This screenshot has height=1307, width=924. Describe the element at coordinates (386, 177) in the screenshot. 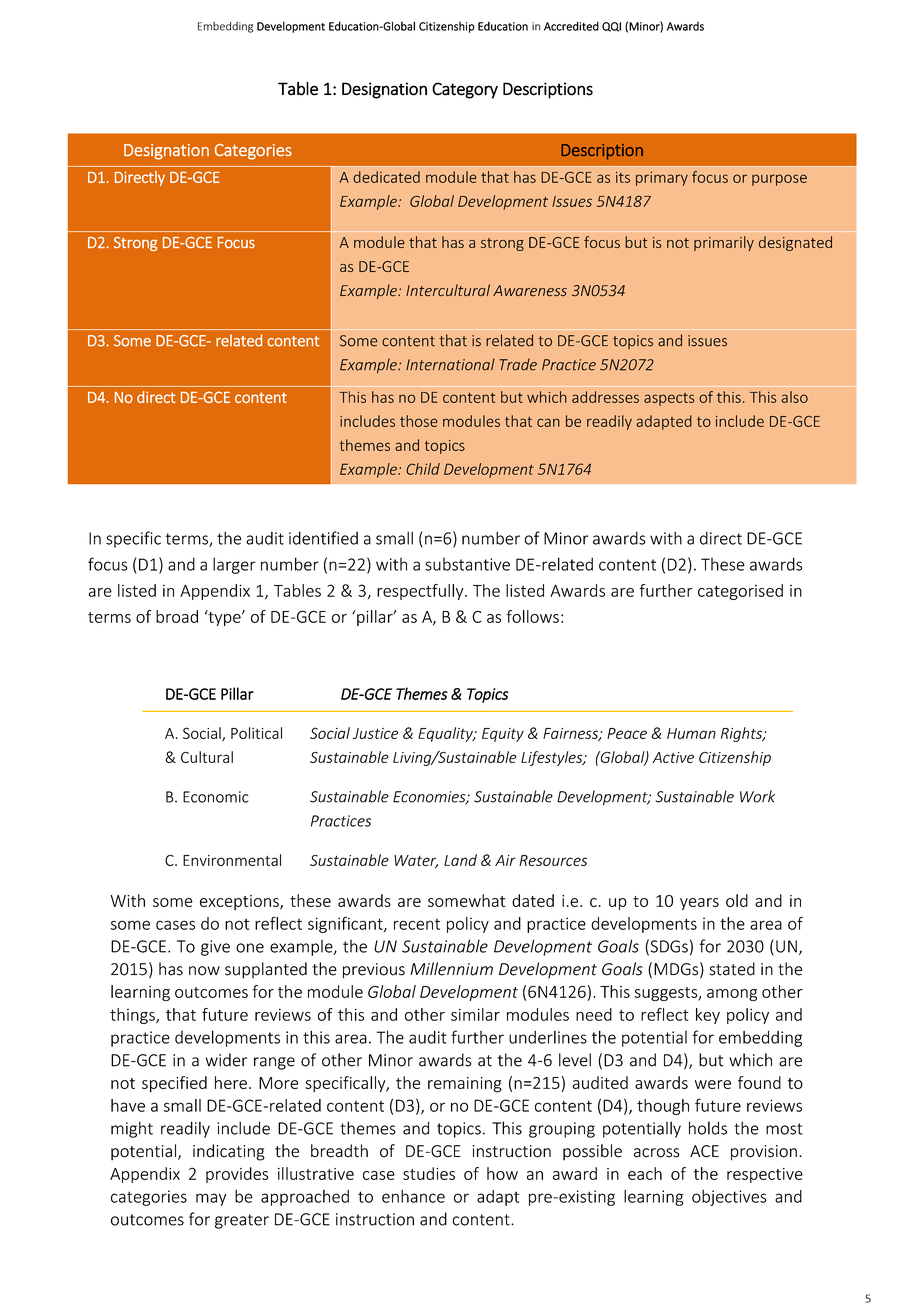

I see `dedicated` at that location.
